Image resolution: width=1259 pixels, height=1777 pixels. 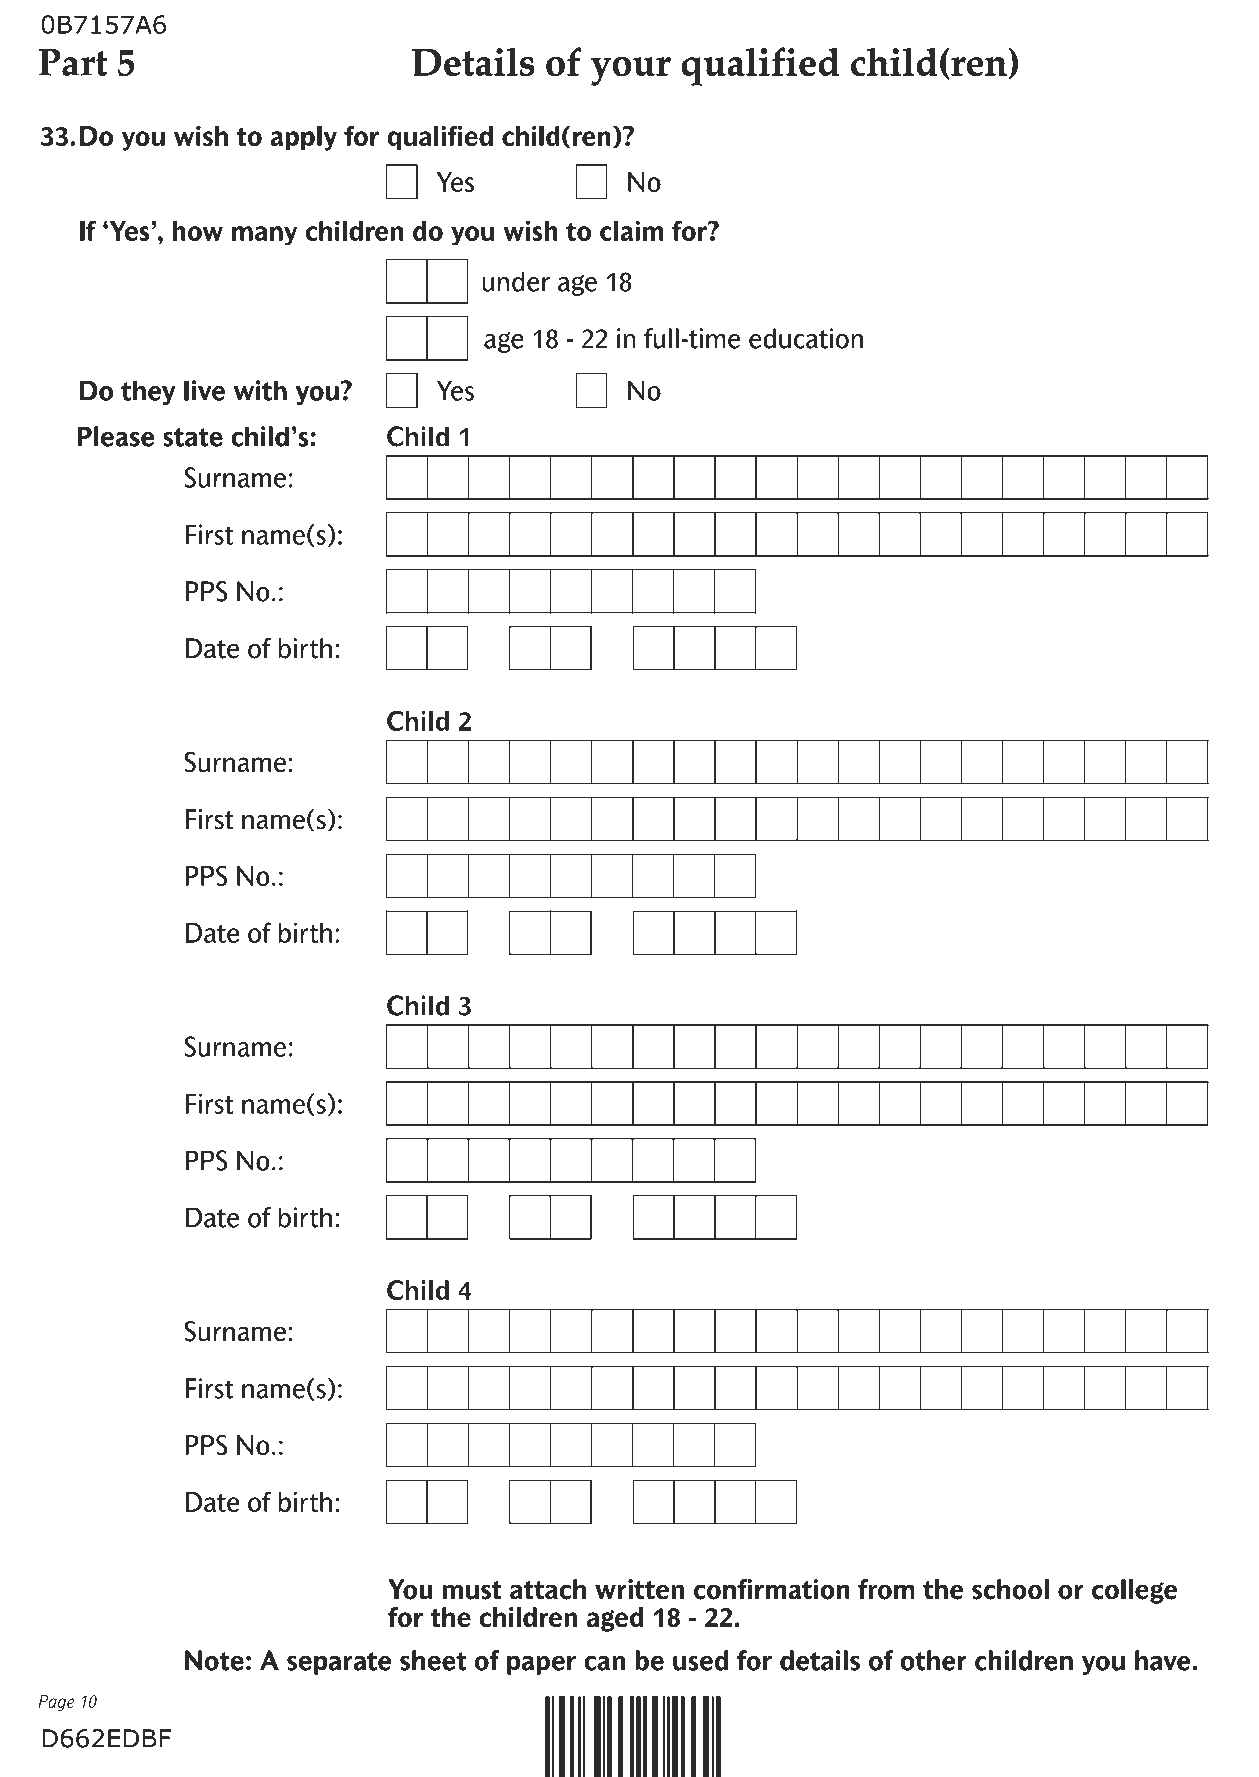 I want to click on your, so click(x=630, y=71).
